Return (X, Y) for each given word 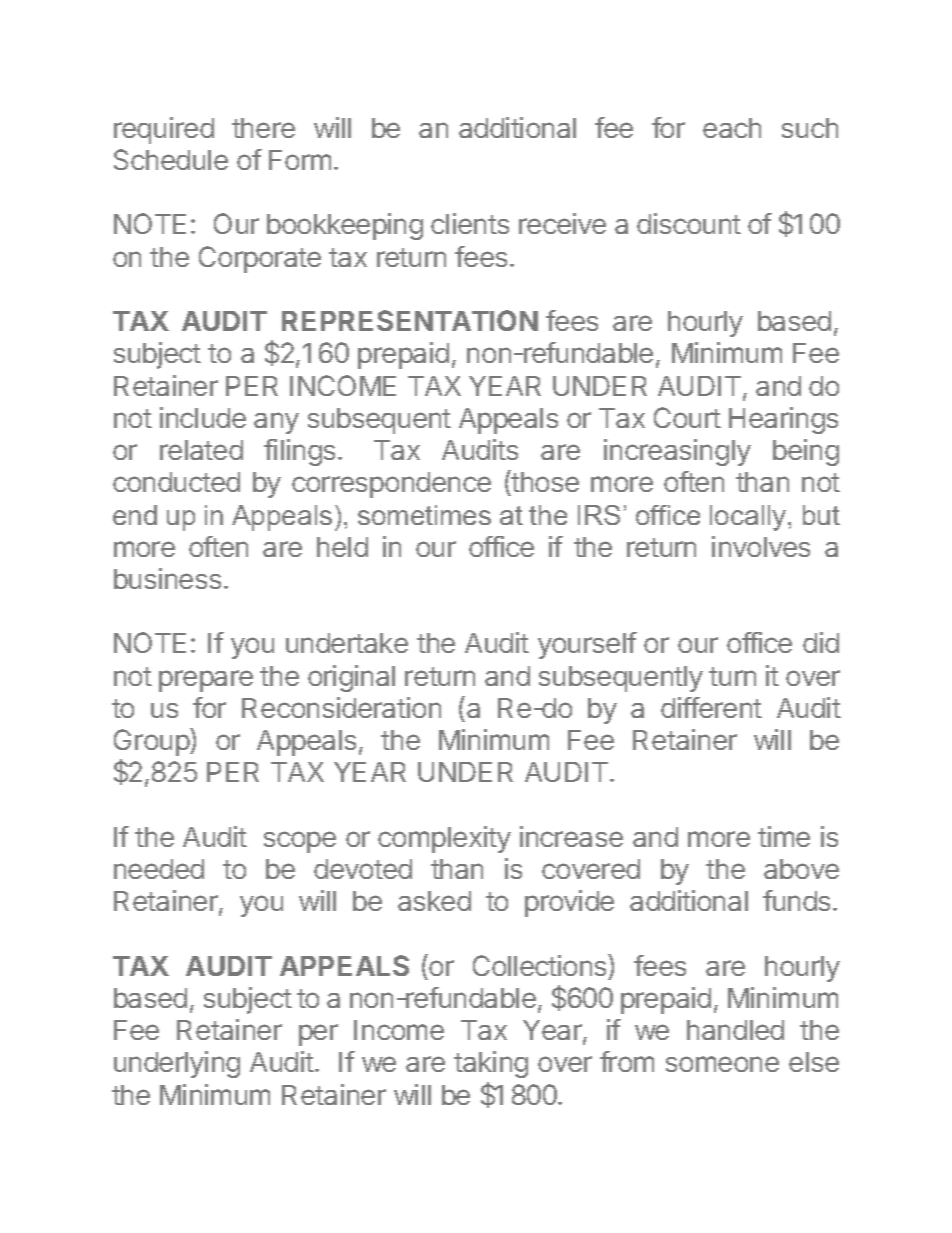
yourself (587, 645)
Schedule (171, 159)
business (167, 578)
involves (761, 546)
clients (470, 223)
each (732, 128)
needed (159, 869)
